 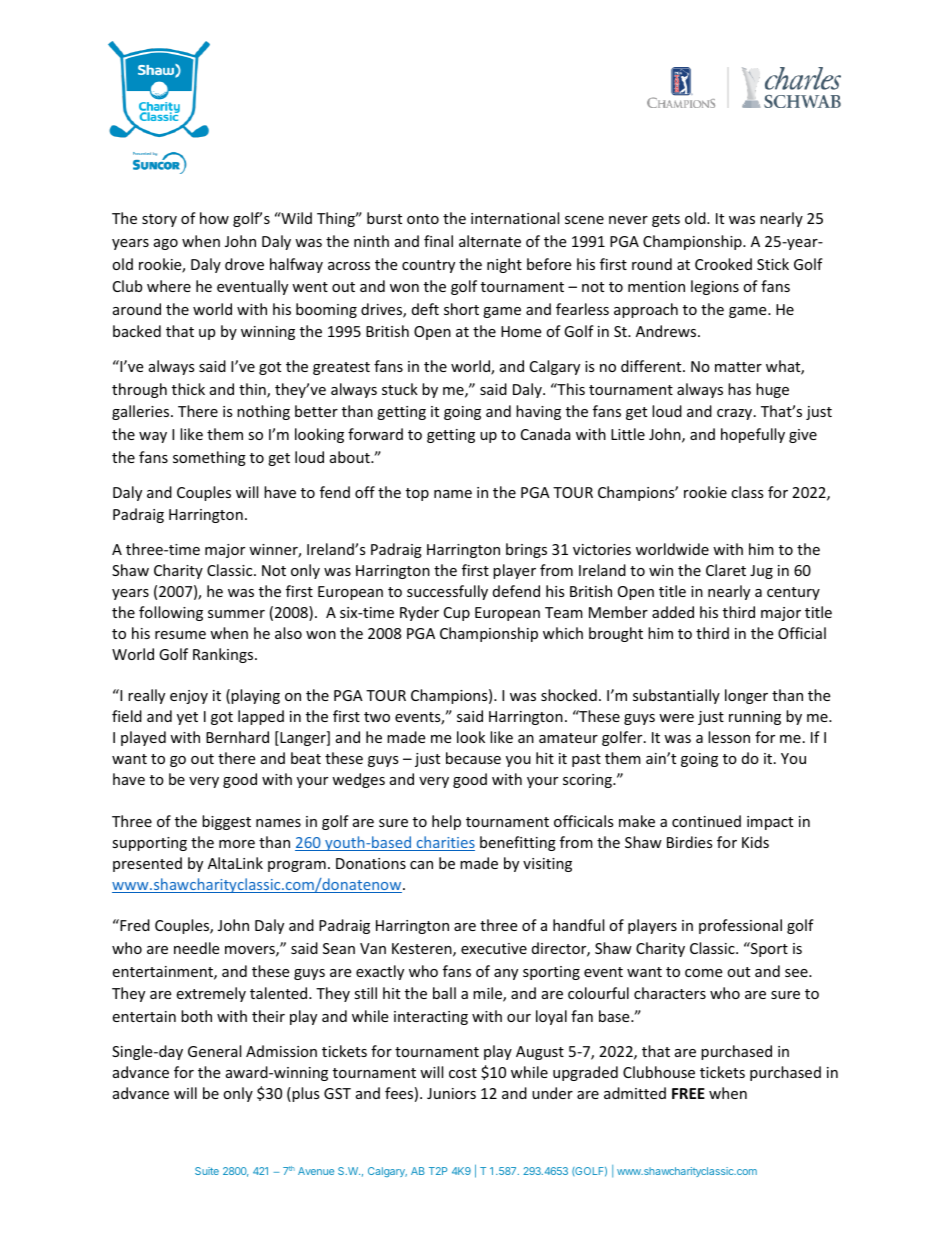 I want to click on Juniors, so click(x=451, y=1093).
